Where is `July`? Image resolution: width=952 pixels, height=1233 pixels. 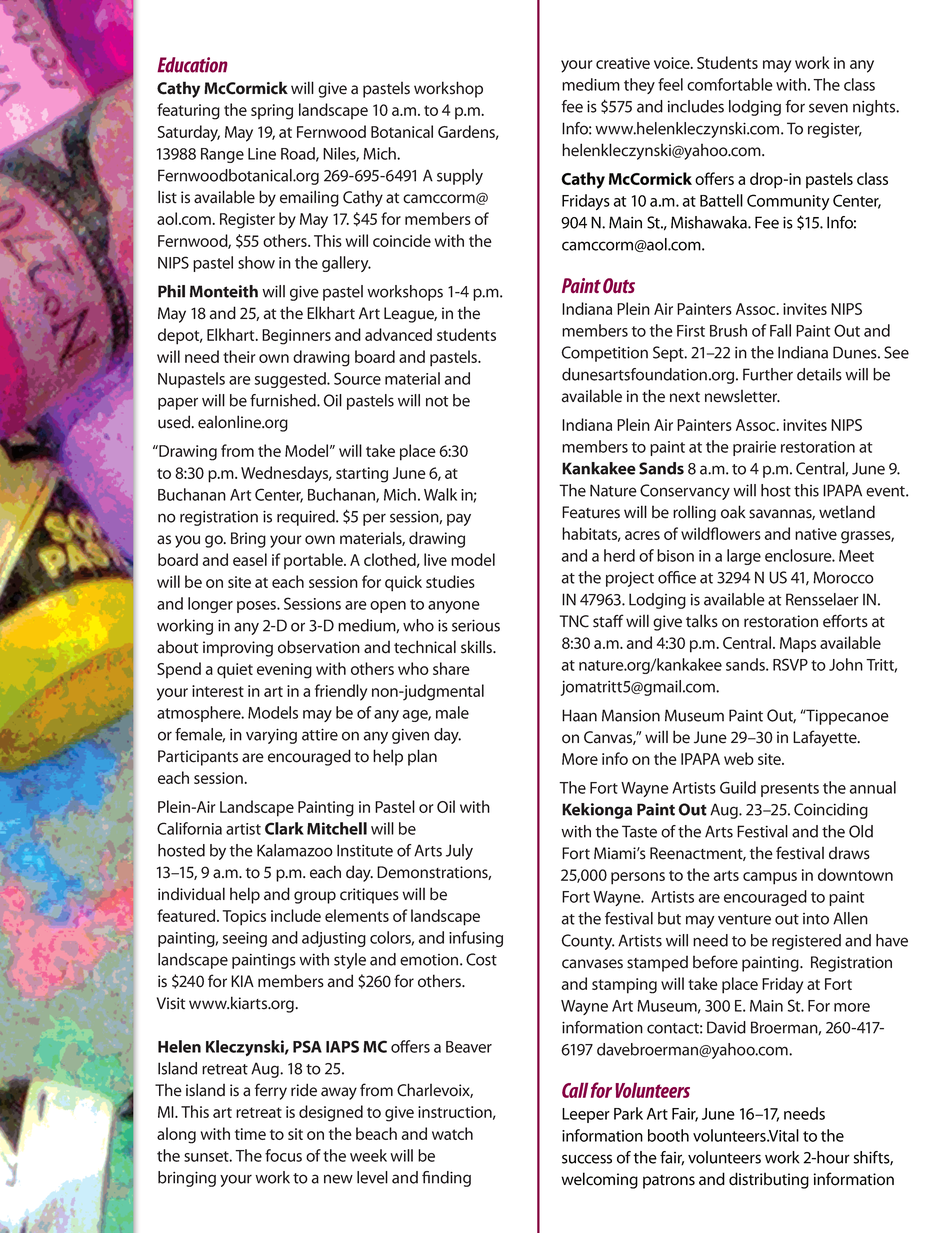 July is located at coordinates (459, 852).
